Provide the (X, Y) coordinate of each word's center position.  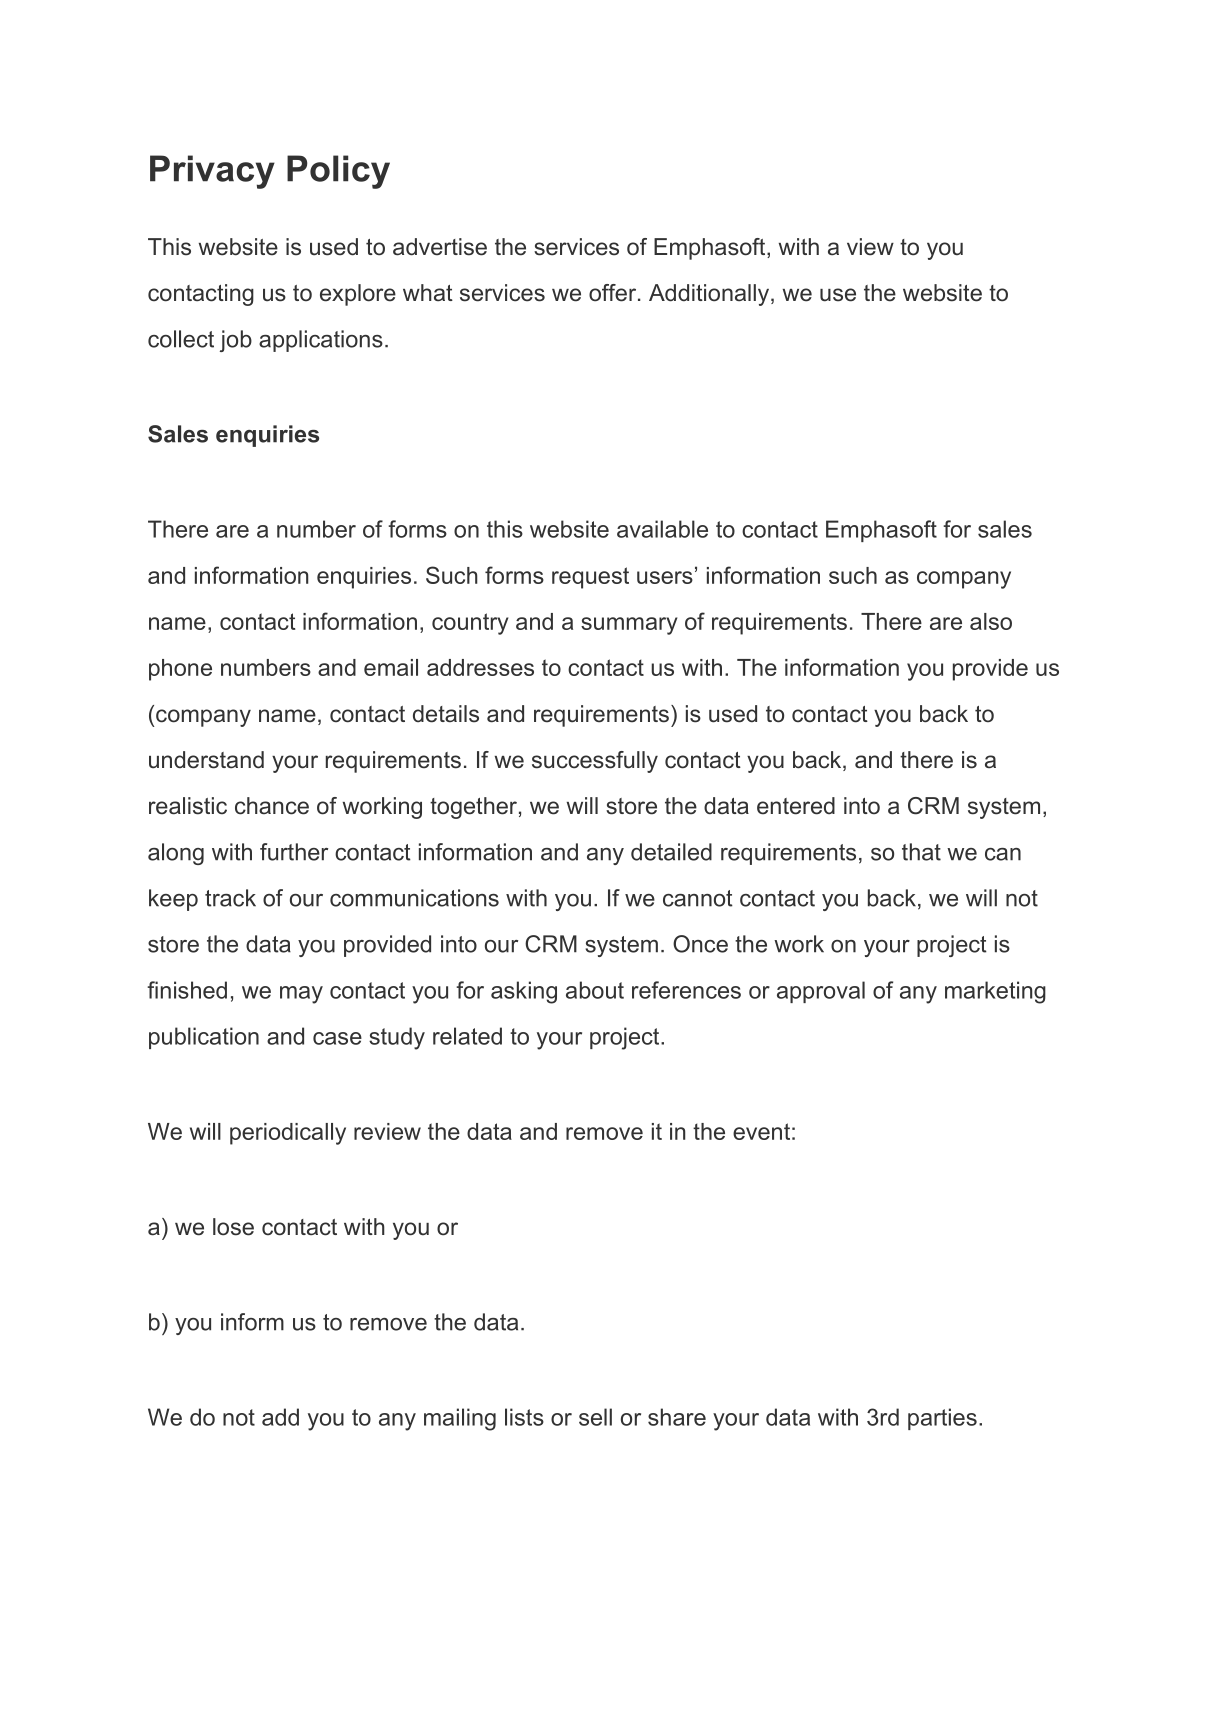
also (991, 621)
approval (821, 992)
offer (614, 293)
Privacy (212, 172)
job (236, 341)
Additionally (710, 295)
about (595, 990)
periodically (288, 1134)
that (921, 852)
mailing (460, 1419)
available (662, 529)
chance (272, 806)
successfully (595, 762)
